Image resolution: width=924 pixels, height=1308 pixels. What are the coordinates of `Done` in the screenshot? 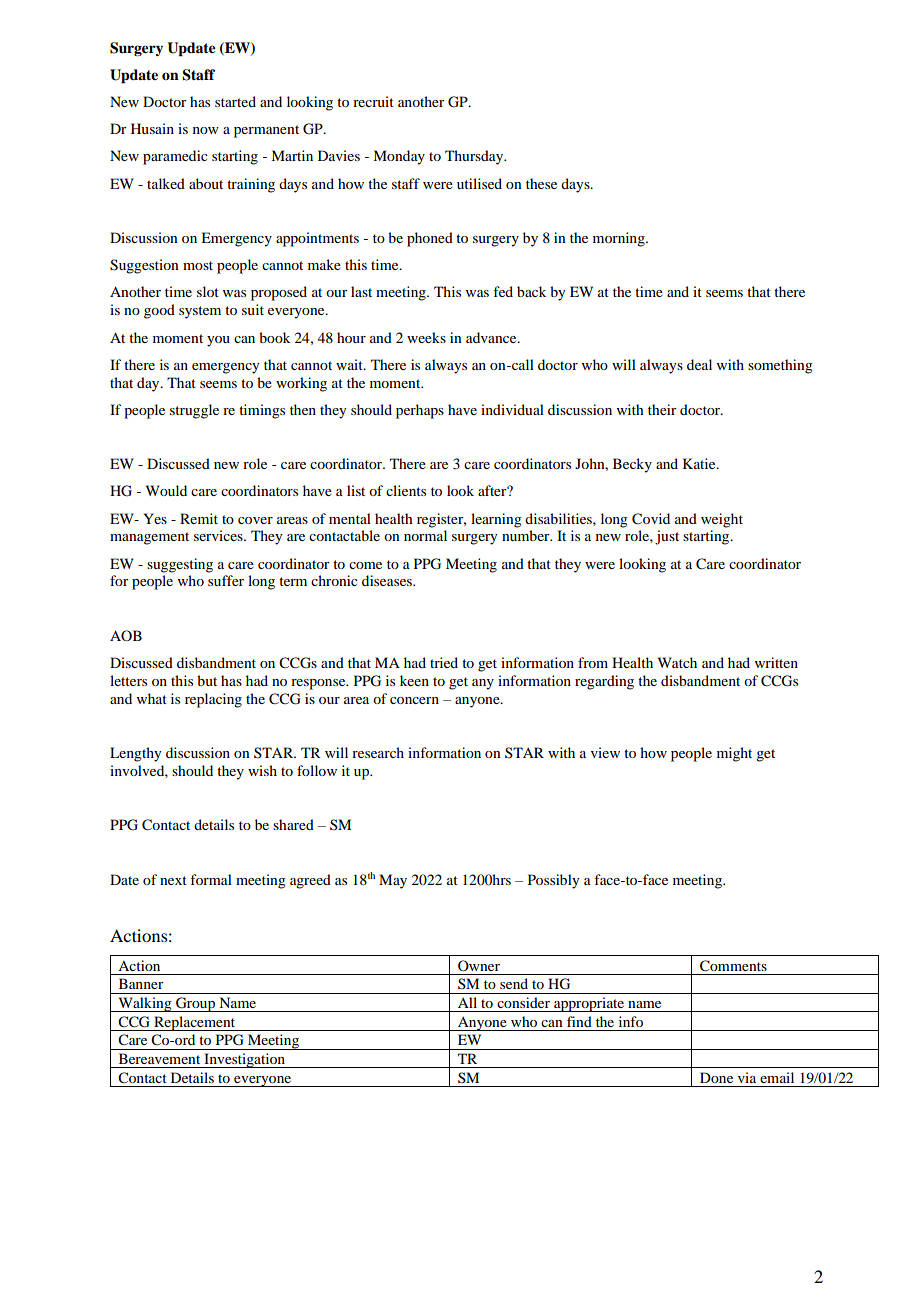 It's located at (716, 1077).
